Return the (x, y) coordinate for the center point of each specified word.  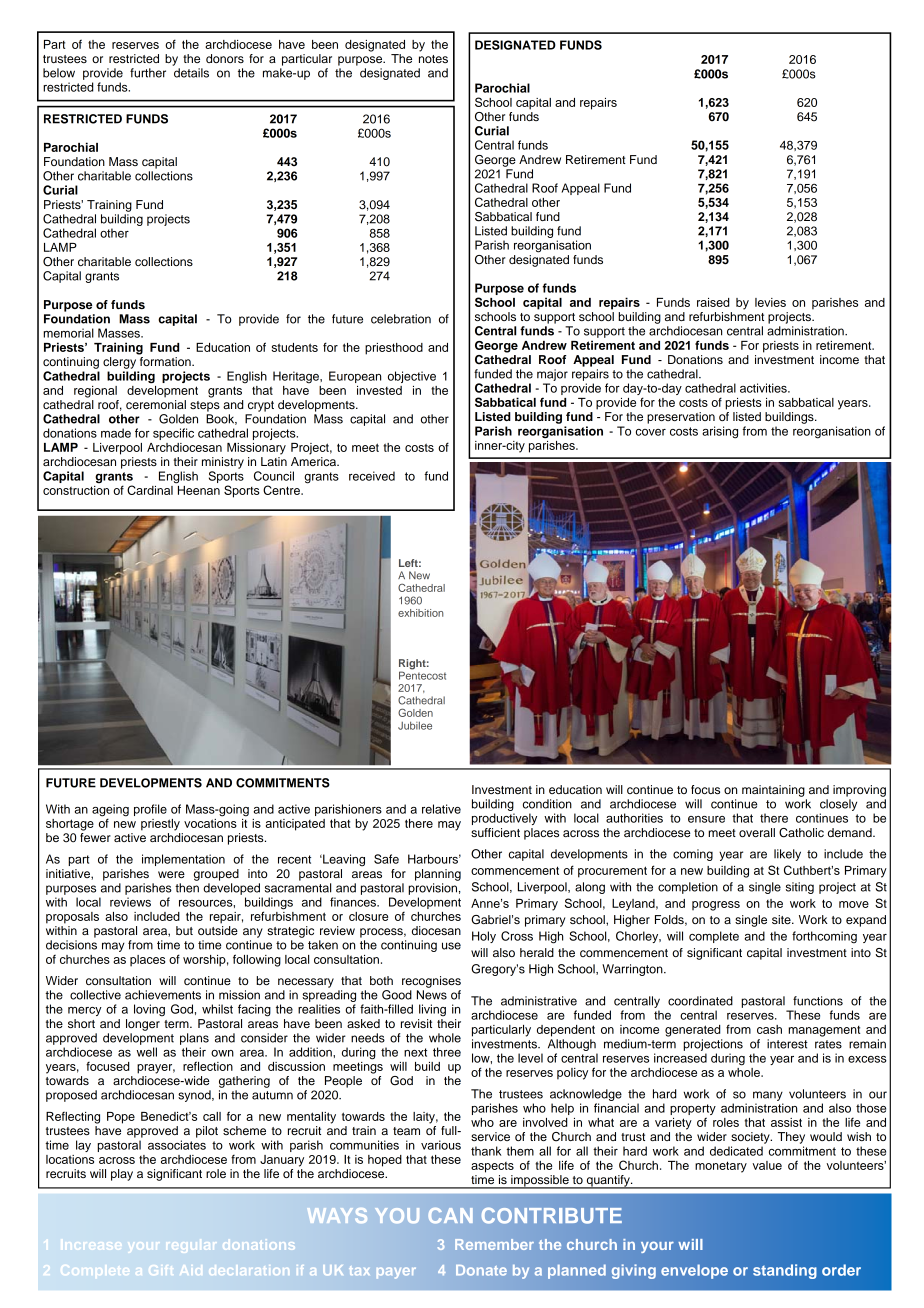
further (148, 73)
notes (433, 59)
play (122, 1175)
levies (770, 302)
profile (150, 810)
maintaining (773, 791)
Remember (494, 1244)
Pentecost (422, 674)
